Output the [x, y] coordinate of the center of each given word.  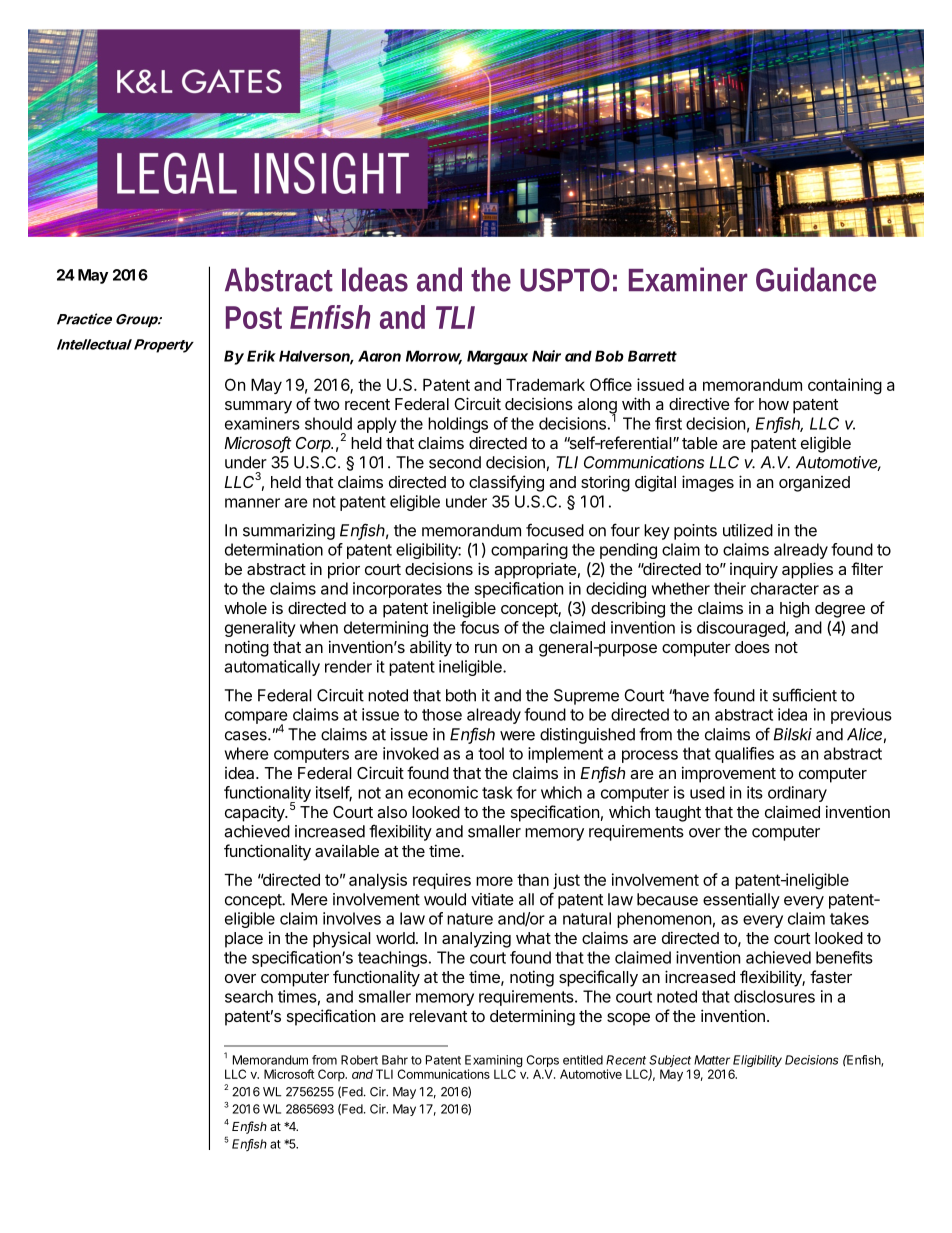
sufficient [804, 695]
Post [254, 317]
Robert [359, 1060]
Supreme [586, 697]
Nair [546, 356]
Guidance [816, 279]
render [348, 666]
